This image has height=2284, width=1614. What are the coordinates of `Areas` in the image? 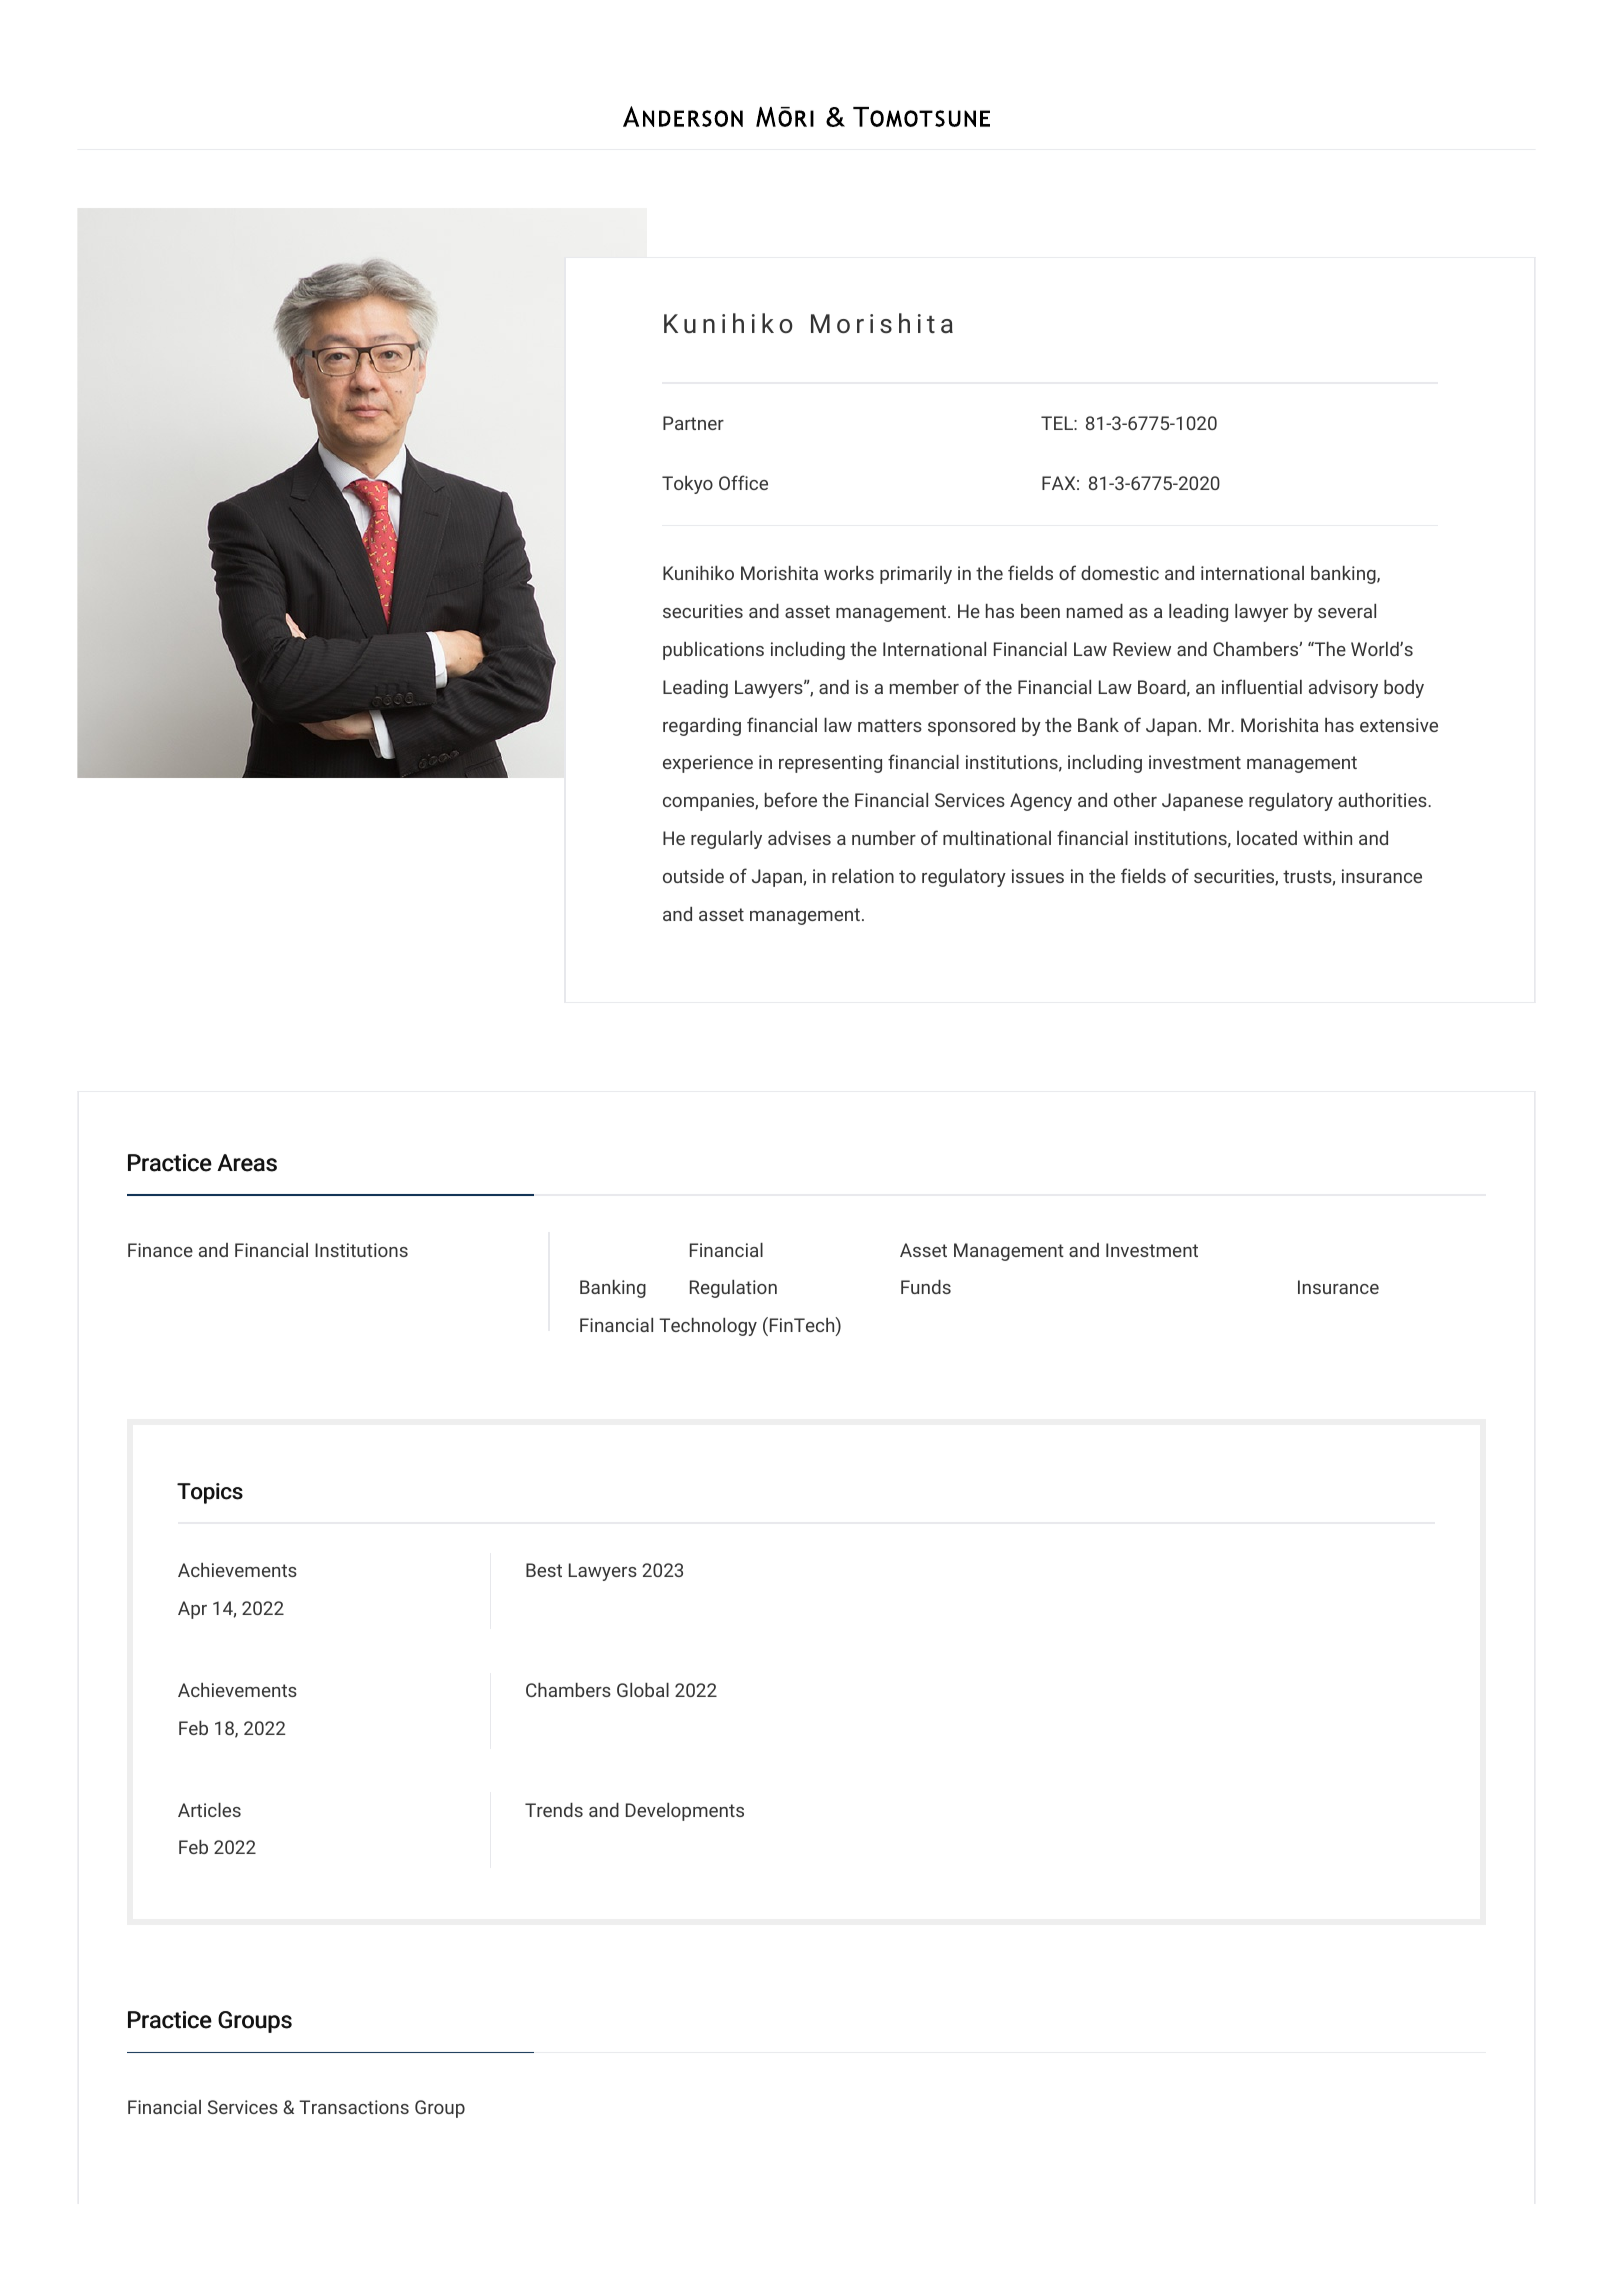 It's located at (247, 1163).
